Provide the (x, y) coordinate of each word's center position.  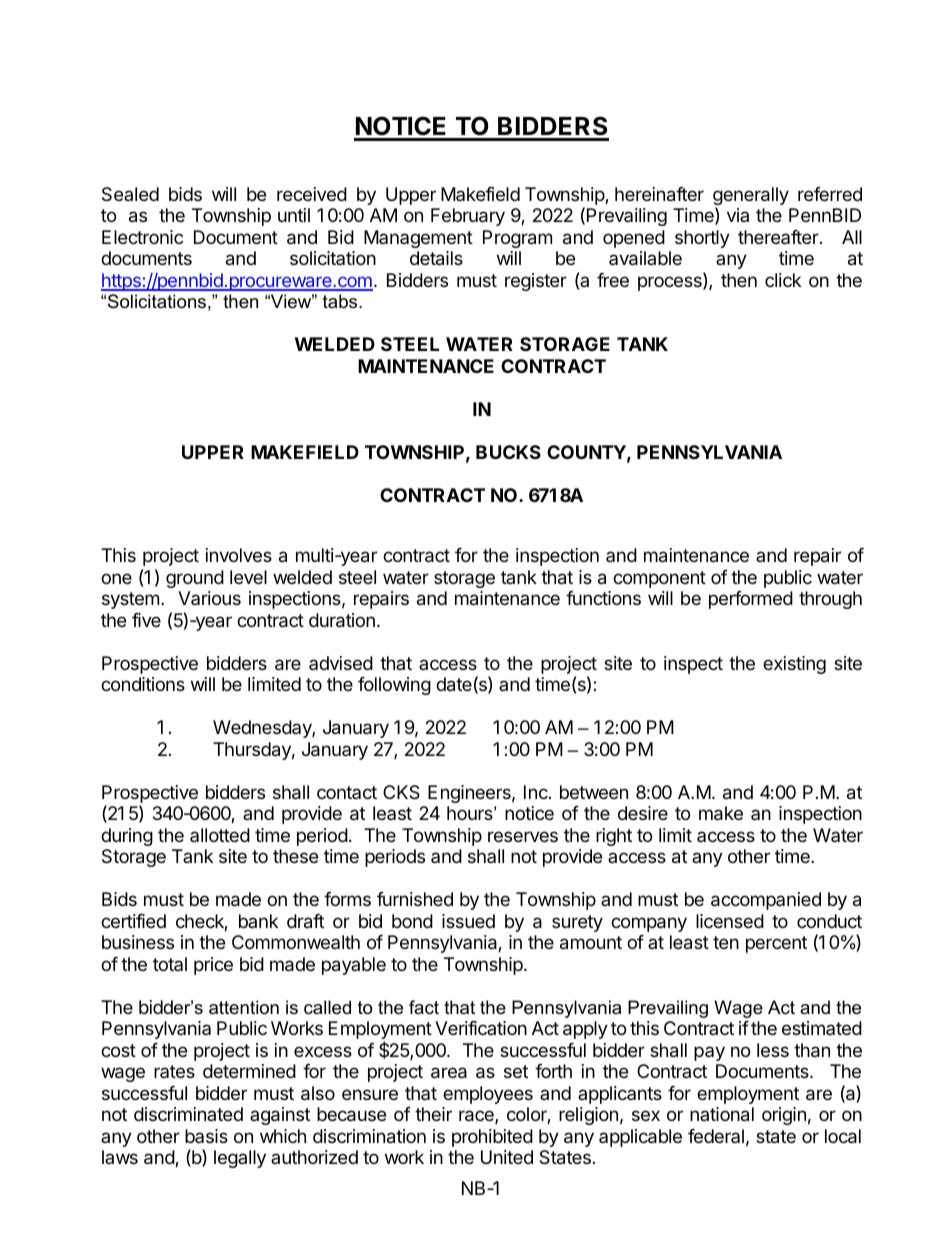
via (738, 215)
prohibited (492, 1138)
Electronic (142, 237)
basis (206, 1136)
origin (784, 1116)
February (468, 217)
